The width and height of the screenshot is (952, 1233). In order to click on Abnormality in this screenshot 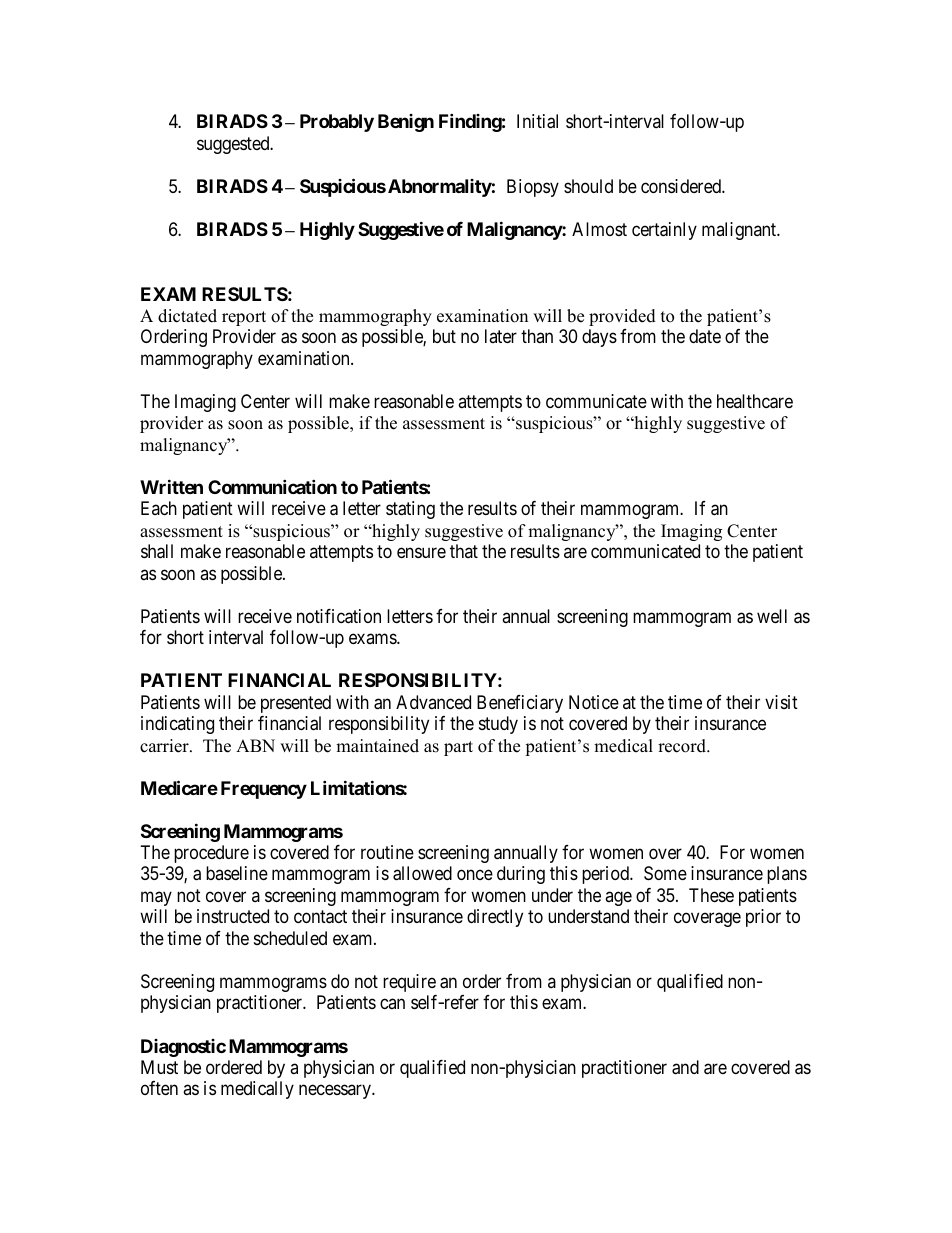, I will do `click(440, 188)`.
